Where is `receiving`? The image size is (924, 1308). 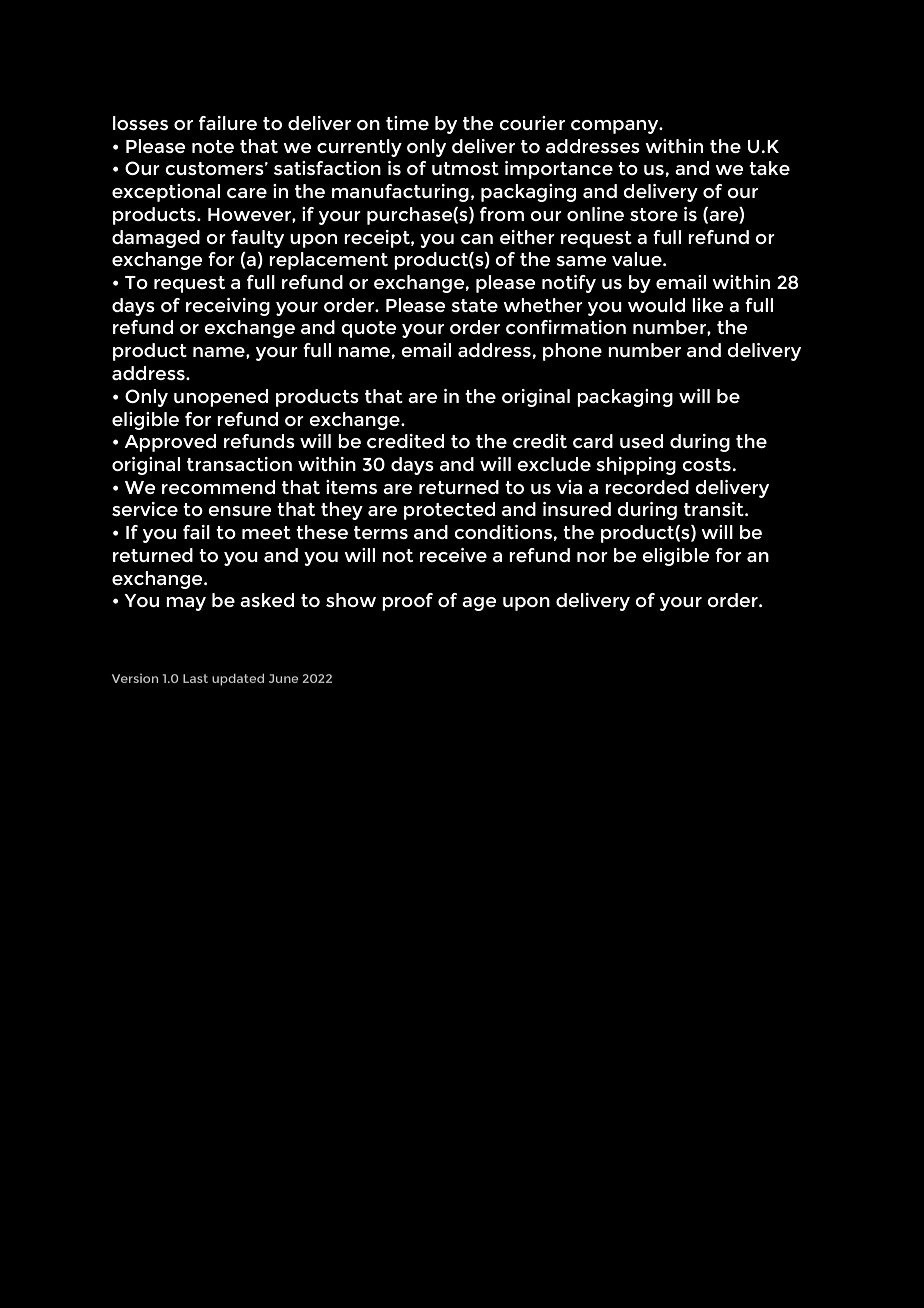
receiving is located at coordinates (228, 307).
